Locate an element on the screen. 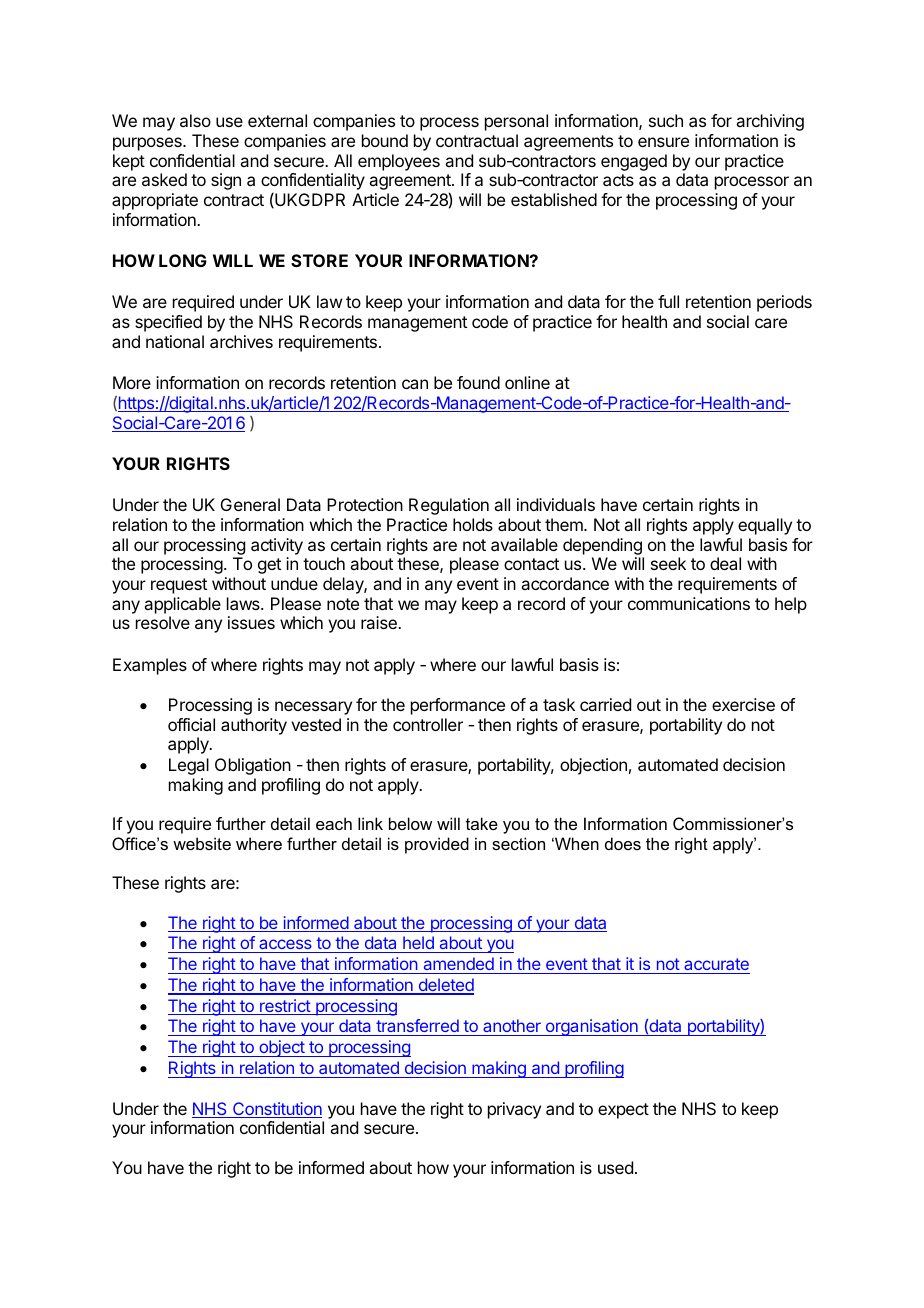 The height and width of the screenshot is (1308, 924). provided is located at coordinates (437, 845).
